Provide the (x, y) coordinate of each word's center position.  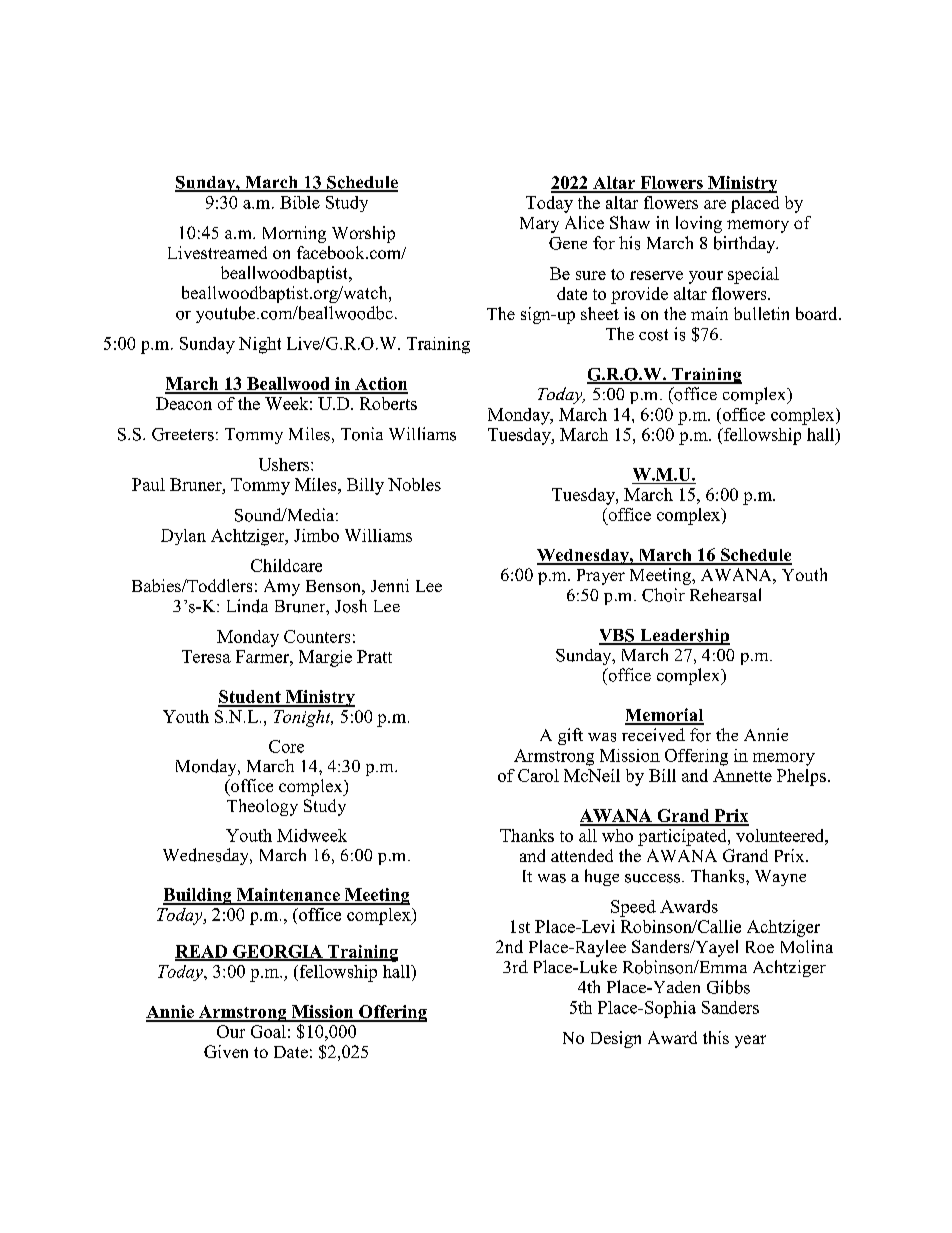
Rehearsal (725, 595)
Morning (294, 234)
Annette (742, 775)
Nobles (414, 484)
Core (286, 746)
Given (226, 1051)
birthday (746, 244)
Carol (538, 775)
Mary (539, 225)
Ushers (285, 464)
